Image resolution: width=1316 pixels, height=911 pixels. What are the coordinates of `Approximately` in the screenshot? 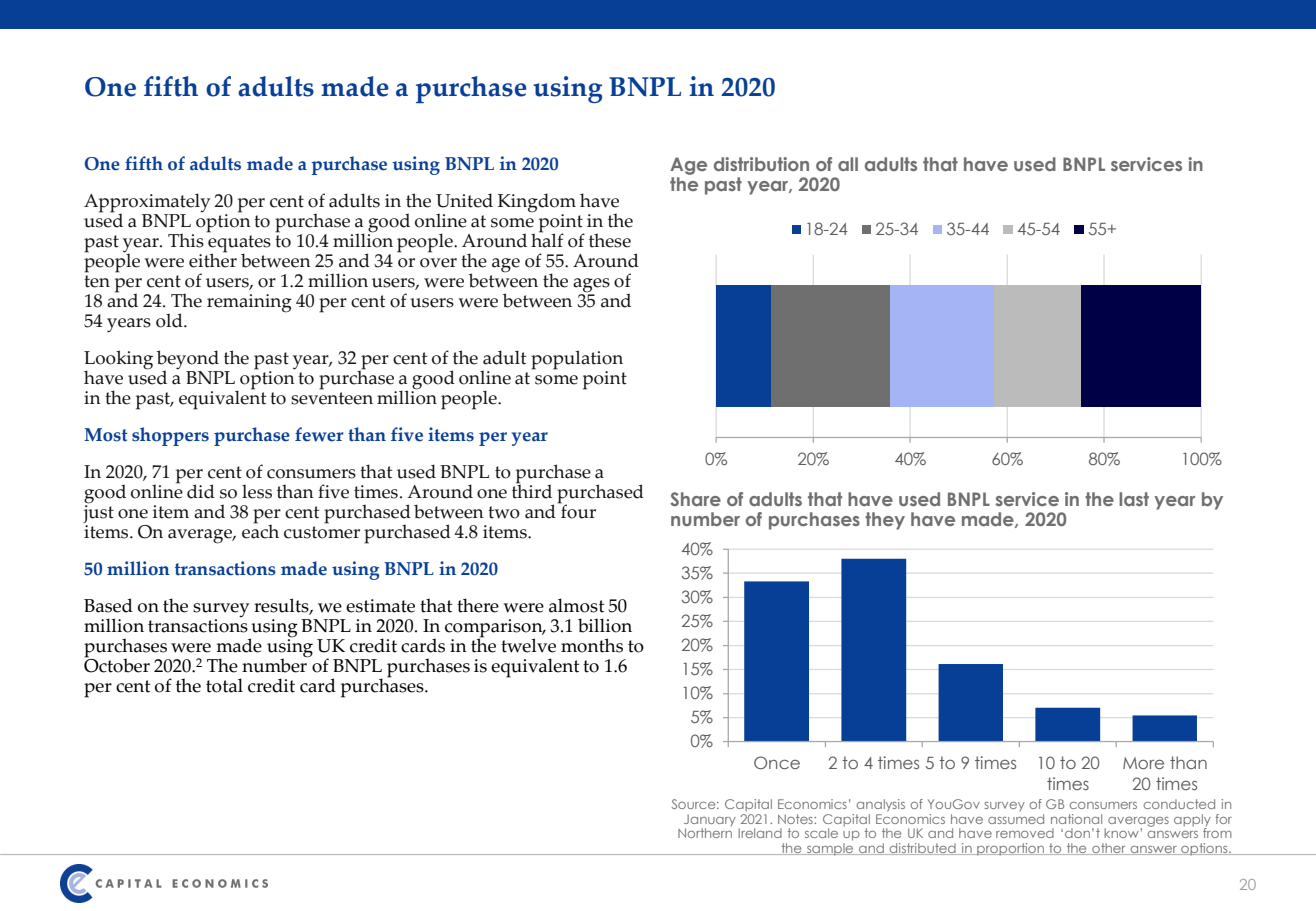 It's located at (147, 203).
